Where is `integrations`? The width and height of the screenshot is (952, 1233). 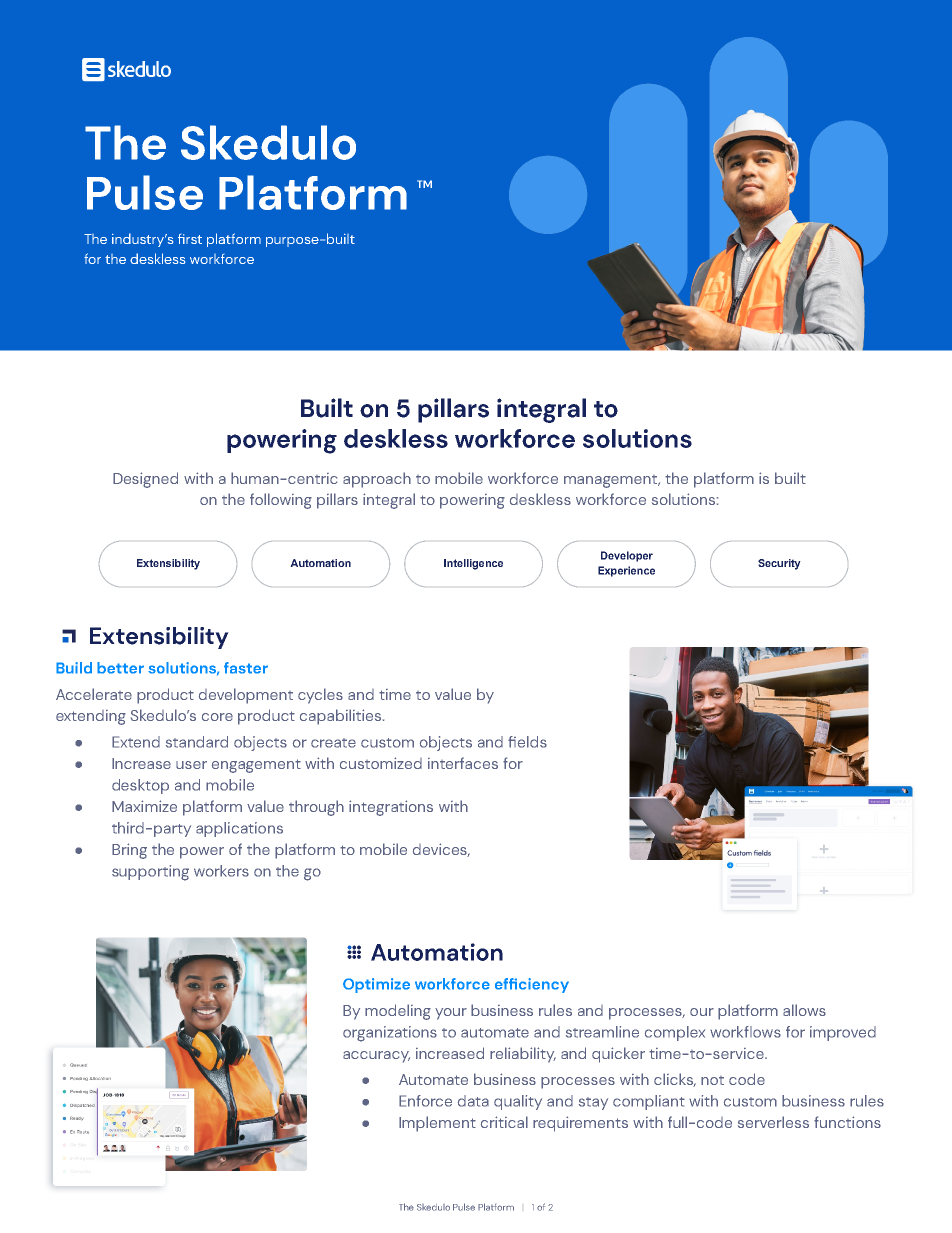 integrations is located at coordinates (391, 808).
